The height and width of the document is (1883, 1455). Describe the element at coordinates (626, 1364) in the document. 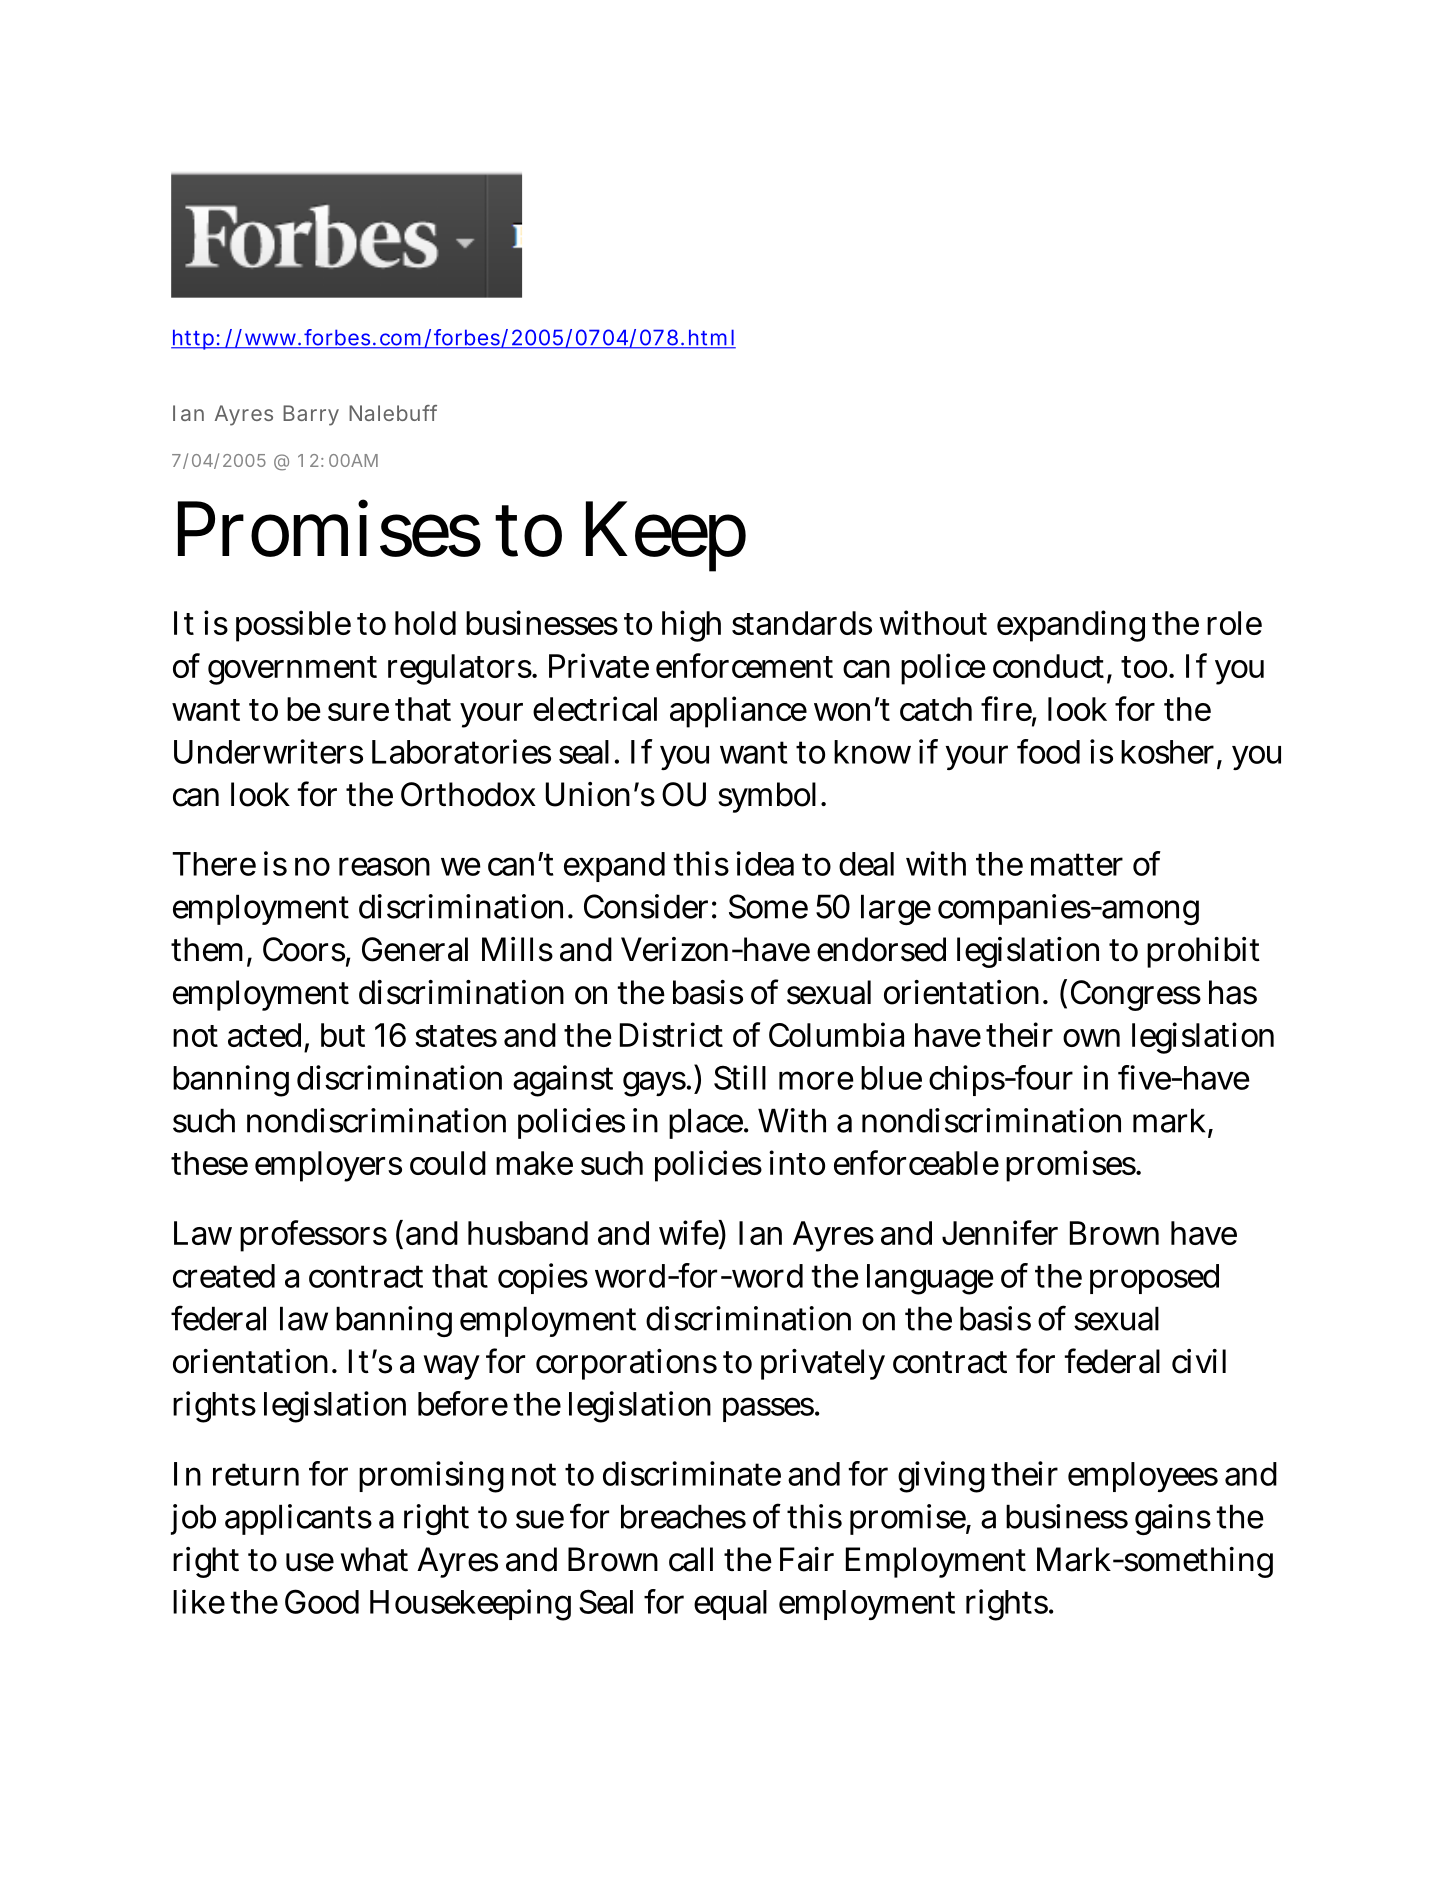

I see `corporations` at that location.
